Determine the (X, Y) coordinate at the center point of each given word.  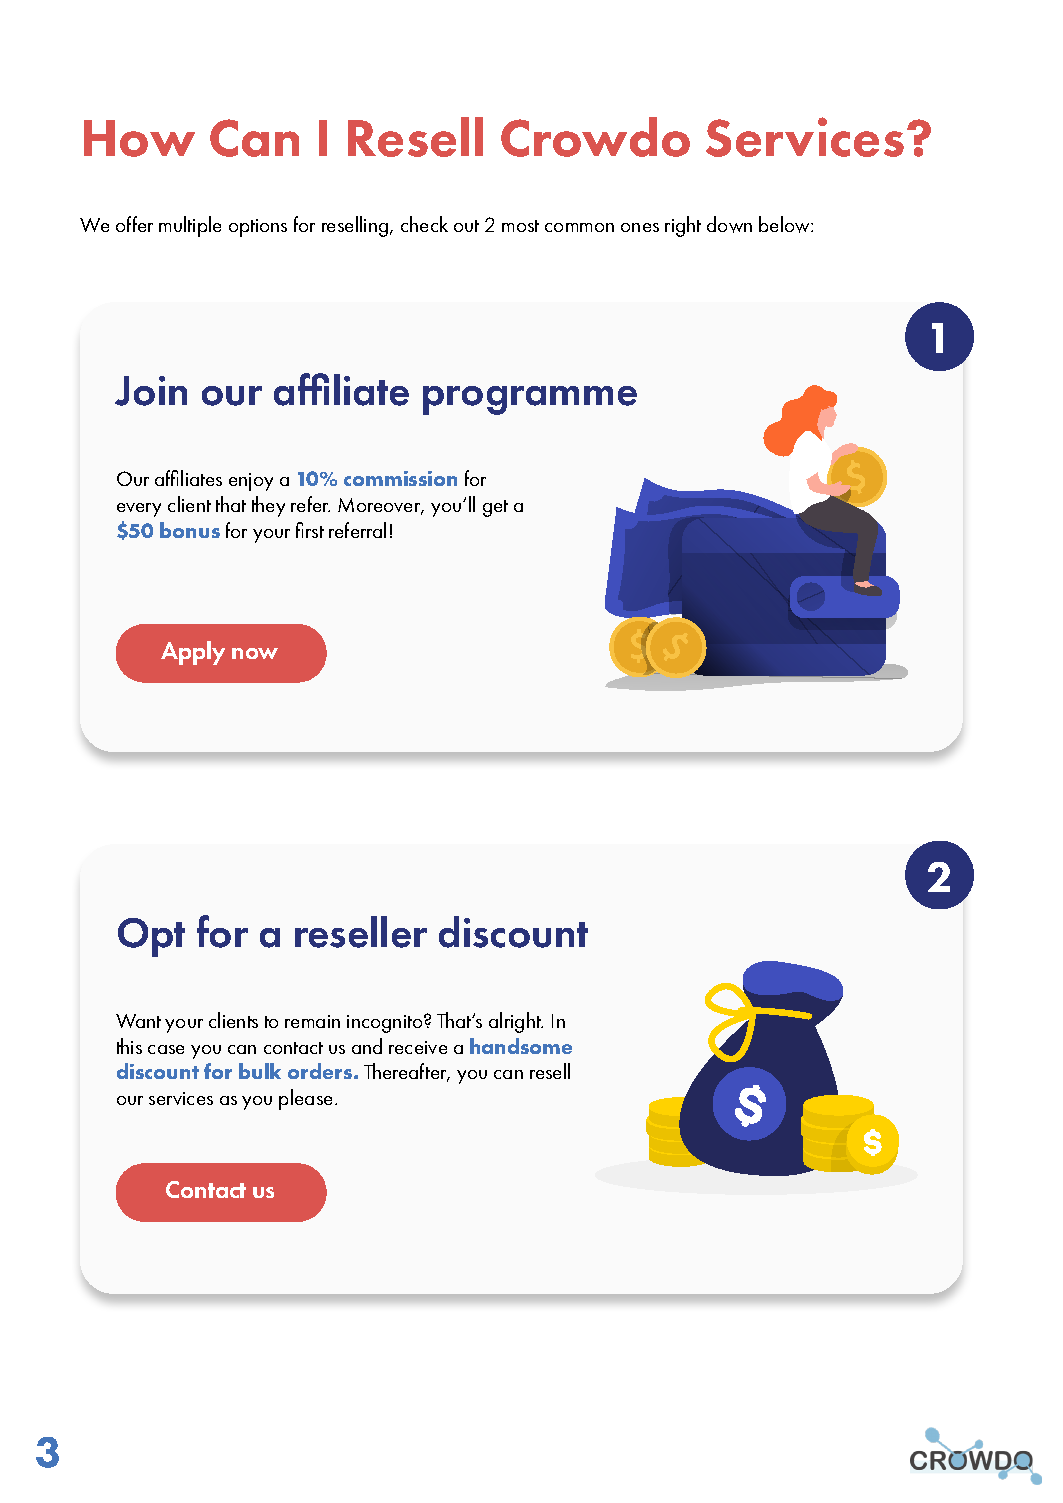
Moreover (380, 506)
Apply (193, 653)
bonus (190, 530)
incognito (386, 1024)
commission (400, 478)
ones (640, 227)
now (255, 653)
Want (138, 1021)
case (166, 1049)
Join (151, 391)
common (579, 227)
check (424, 224)
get (495, 508)
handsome (521, 1046)
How (139, 138)
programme (530, 400)
